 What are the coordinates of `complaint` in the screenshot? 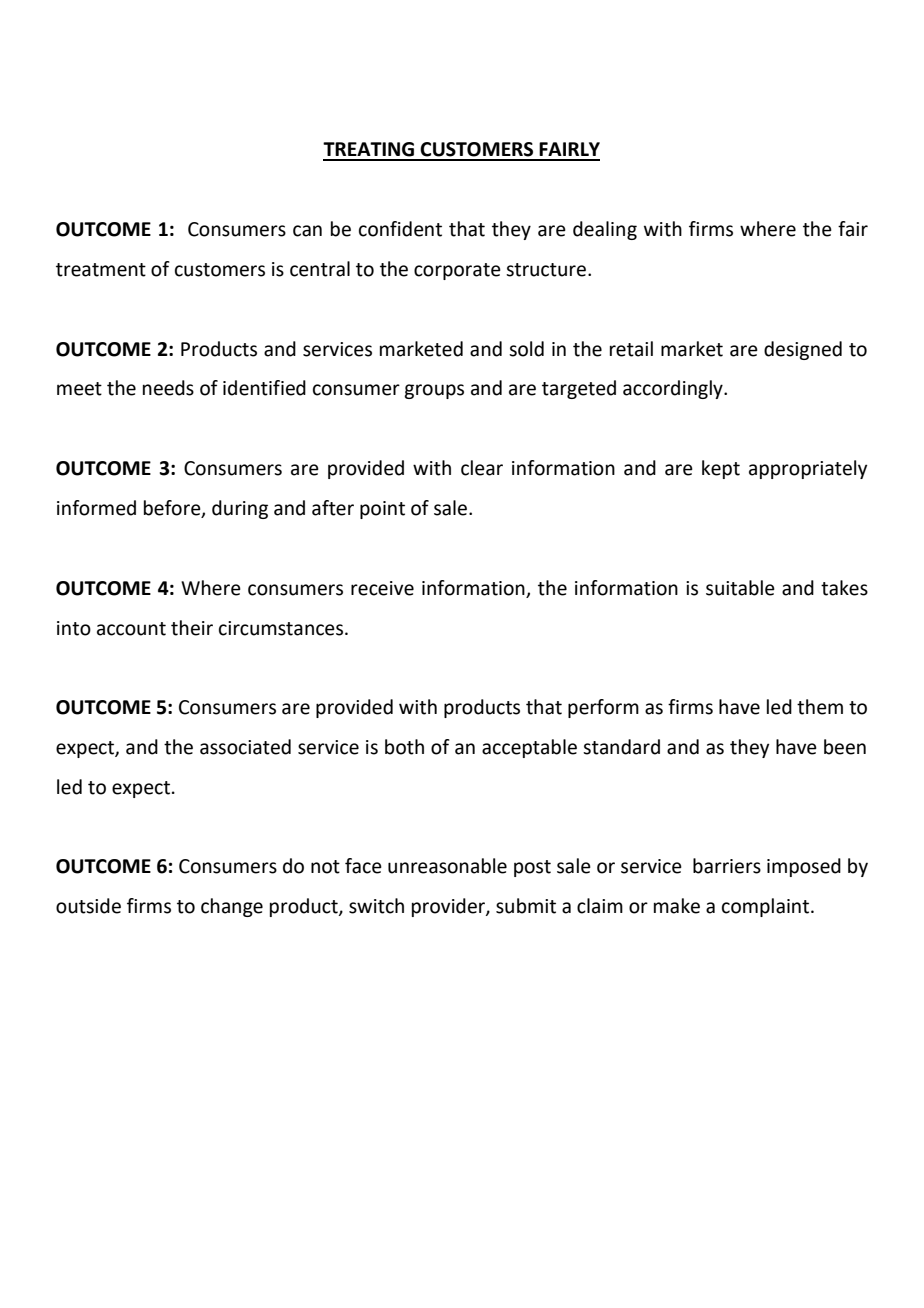 It's located at (767, 907).
